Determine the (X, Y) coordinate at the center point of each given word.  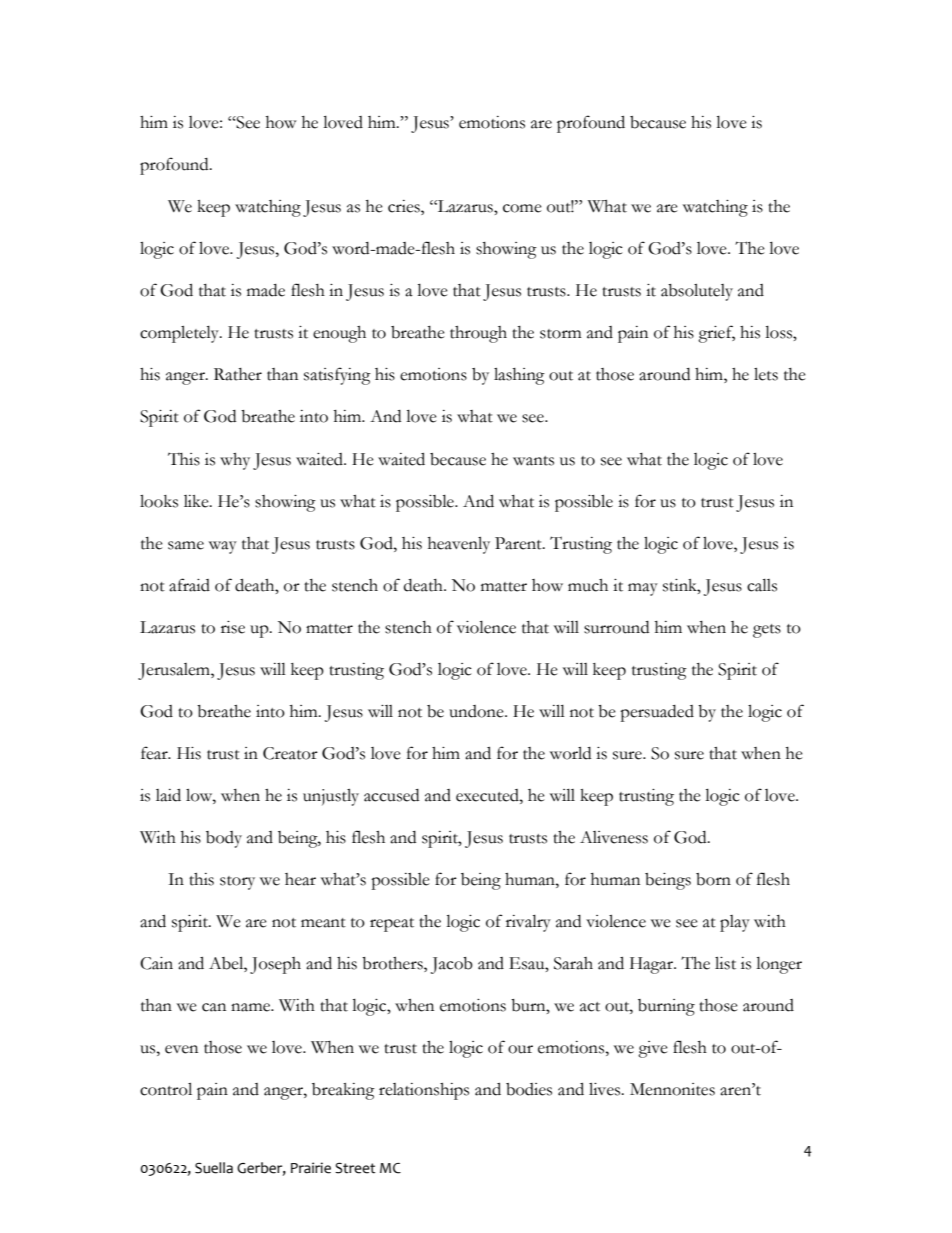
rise (233, 627)
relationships (424, 1091)
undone (477, 711)
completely (180, 334)
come (522, 208)
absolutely (697, 292)
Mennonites (672, 1089)
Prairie (311, 1168)
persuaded (657, 713)
